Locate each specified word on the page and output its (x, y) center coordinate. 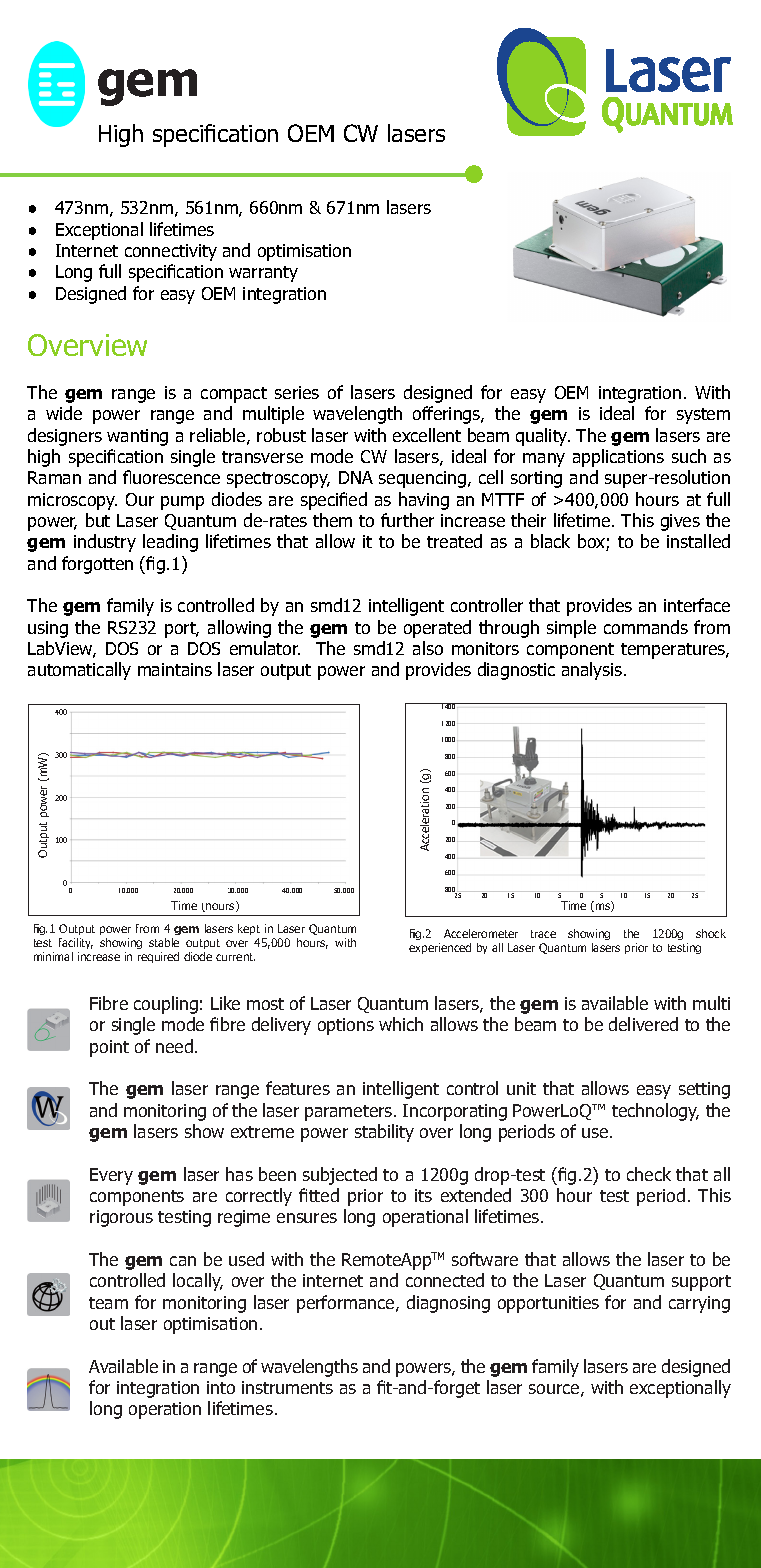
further (407, 520)
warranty (263, 274)
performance (347, 1304)
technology (655, 1112)
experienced (440, 948)
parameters (350, 1113)
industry (105, 543)
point (109, 1048)
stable (164, 942)
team (108, 1303)
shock (711, 933)
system (703, 416)
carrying (699, 1304)
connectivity (171, 252)
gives (680, 522)
